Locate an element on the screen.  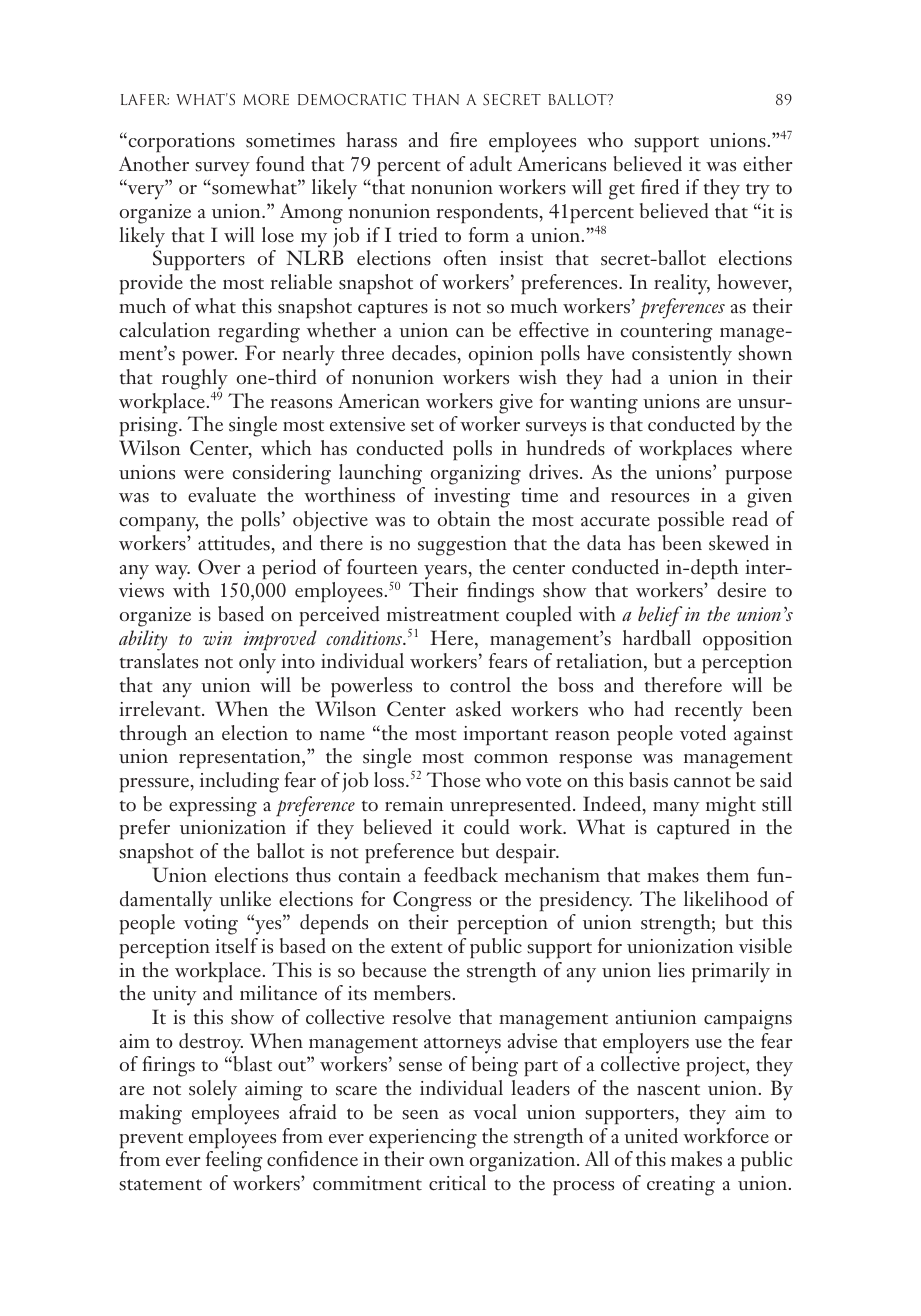
THAN is located at coordinates (436, 99).
